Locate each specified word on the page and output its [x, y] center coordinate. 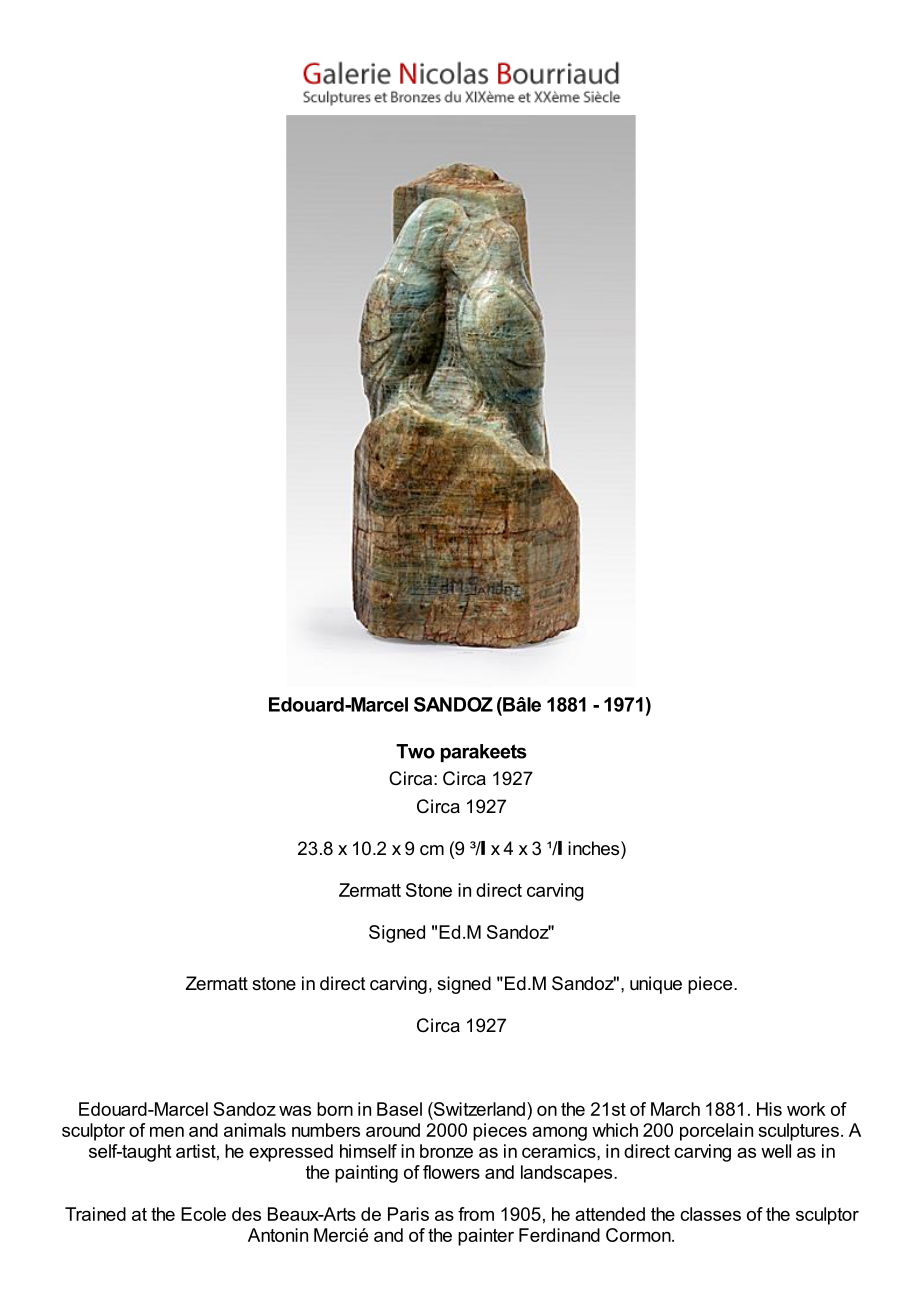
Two [415, 751]
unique [656, 985]
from [476, 1214]
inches [595, 848]
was [295, 1111]
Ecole [203, 1214]
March [675, 1109]
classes [710, 1214]
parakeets [484, 753]
